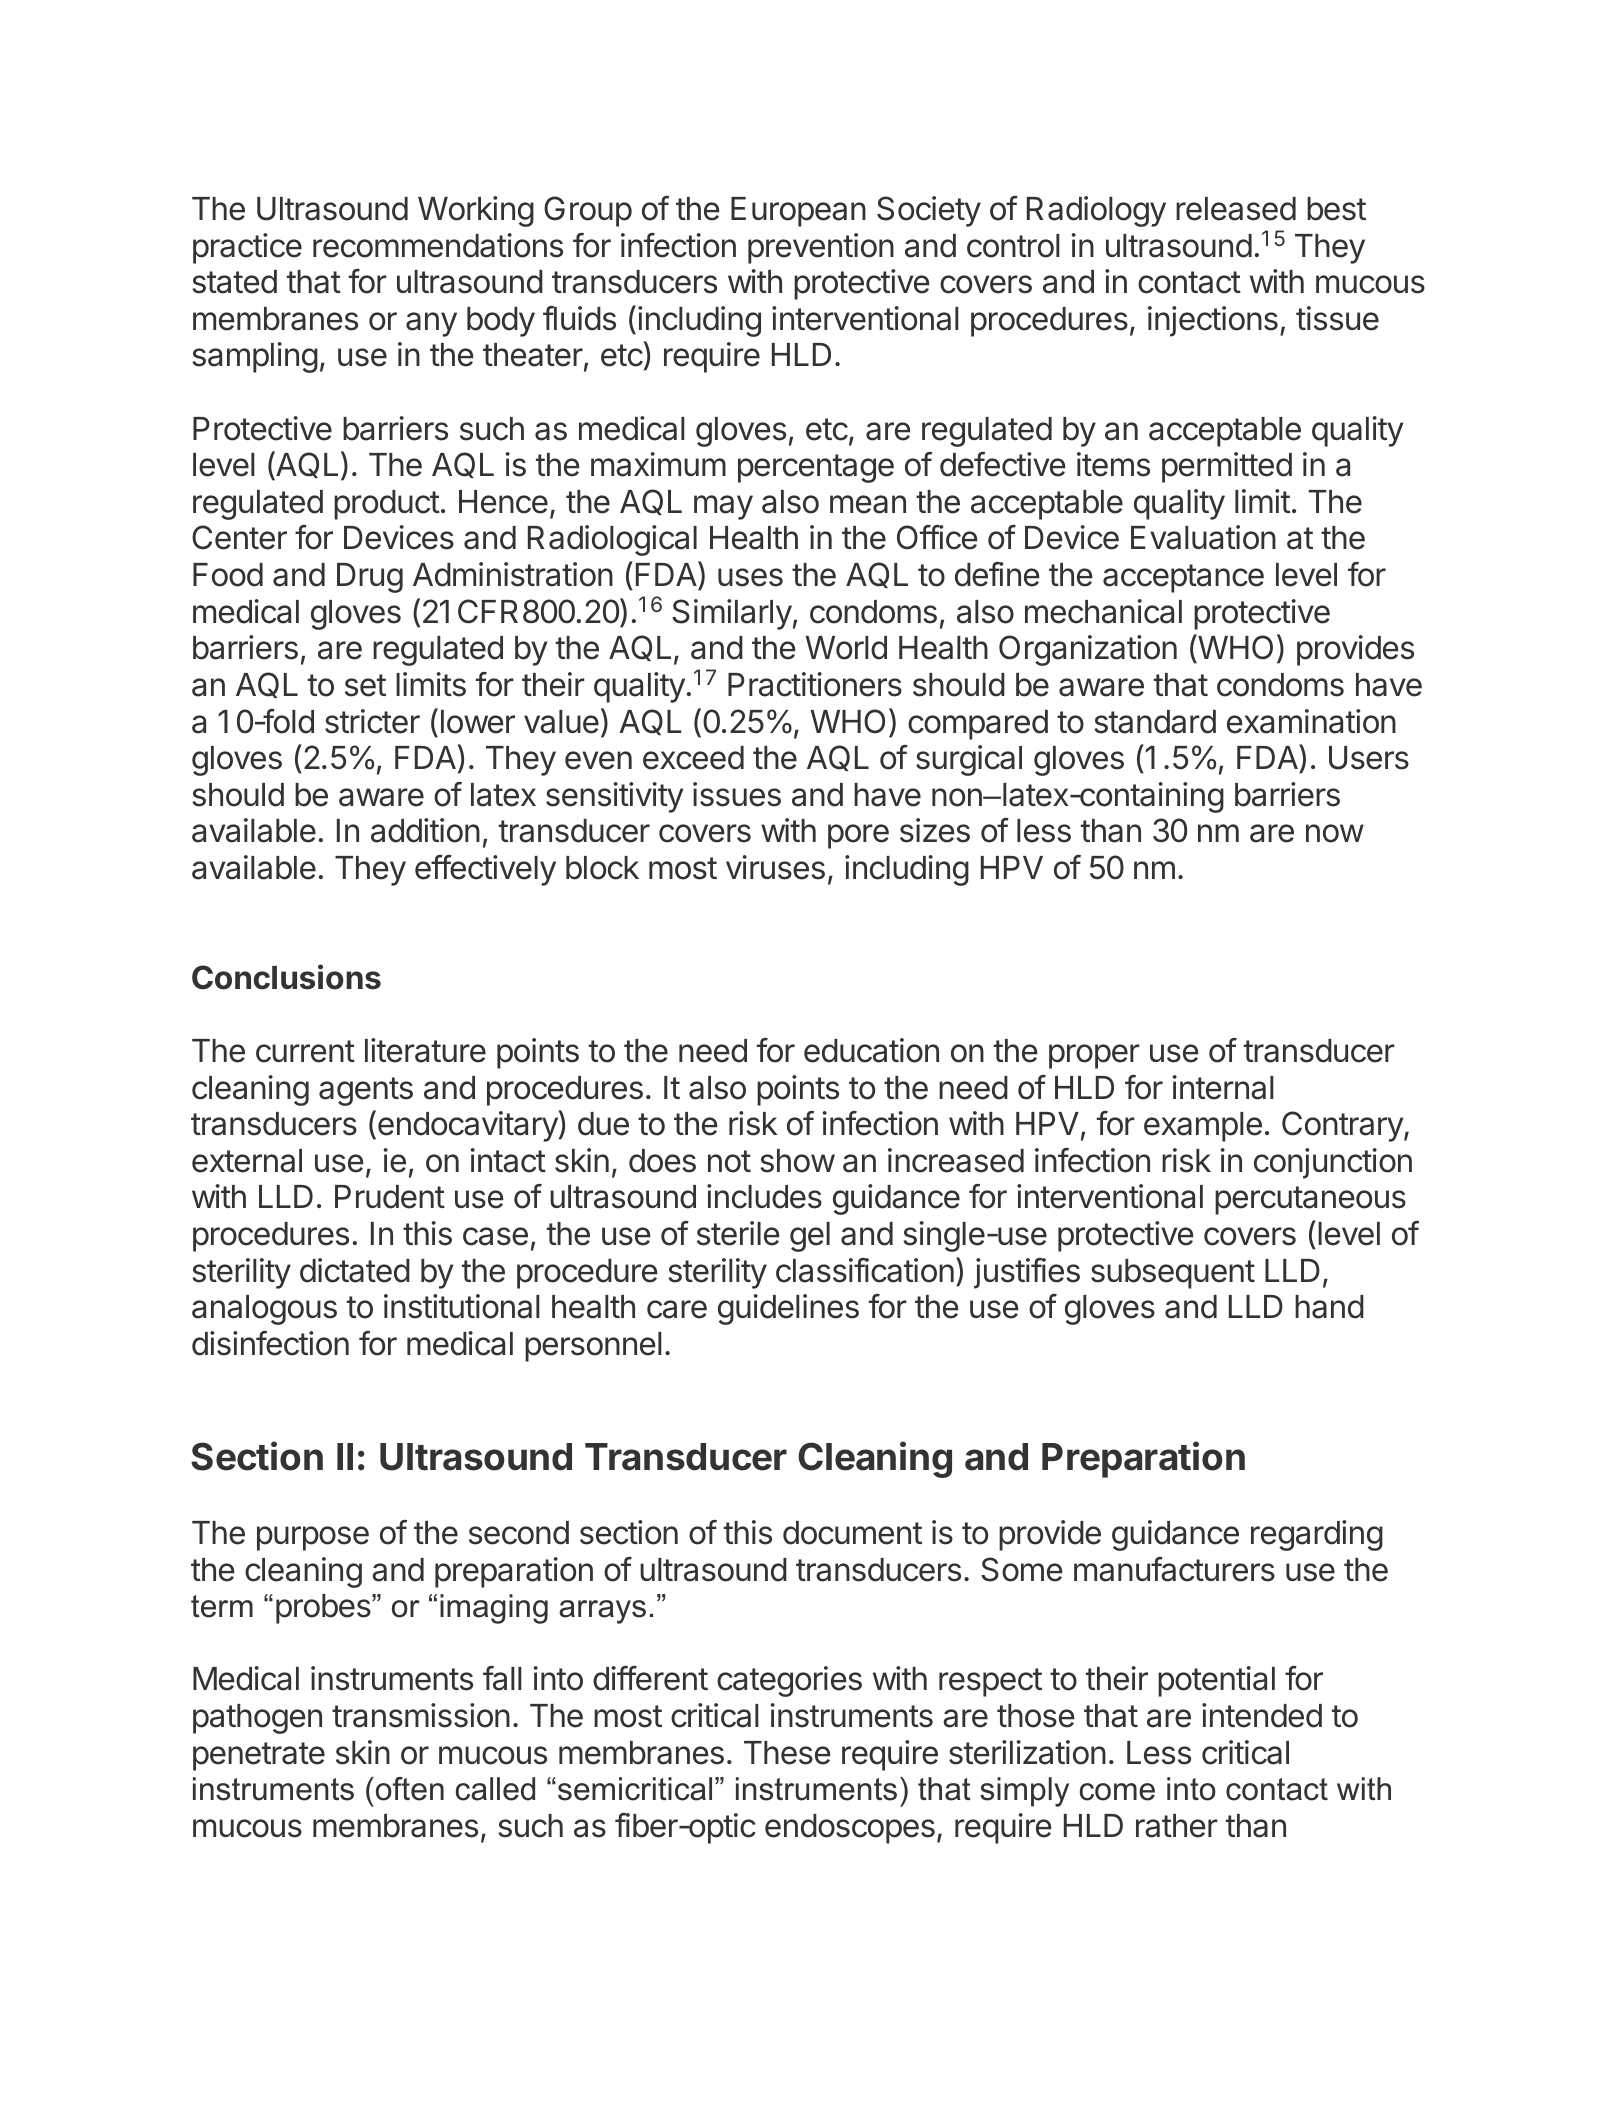  I want to click on internal, so click(1223, 1087).
